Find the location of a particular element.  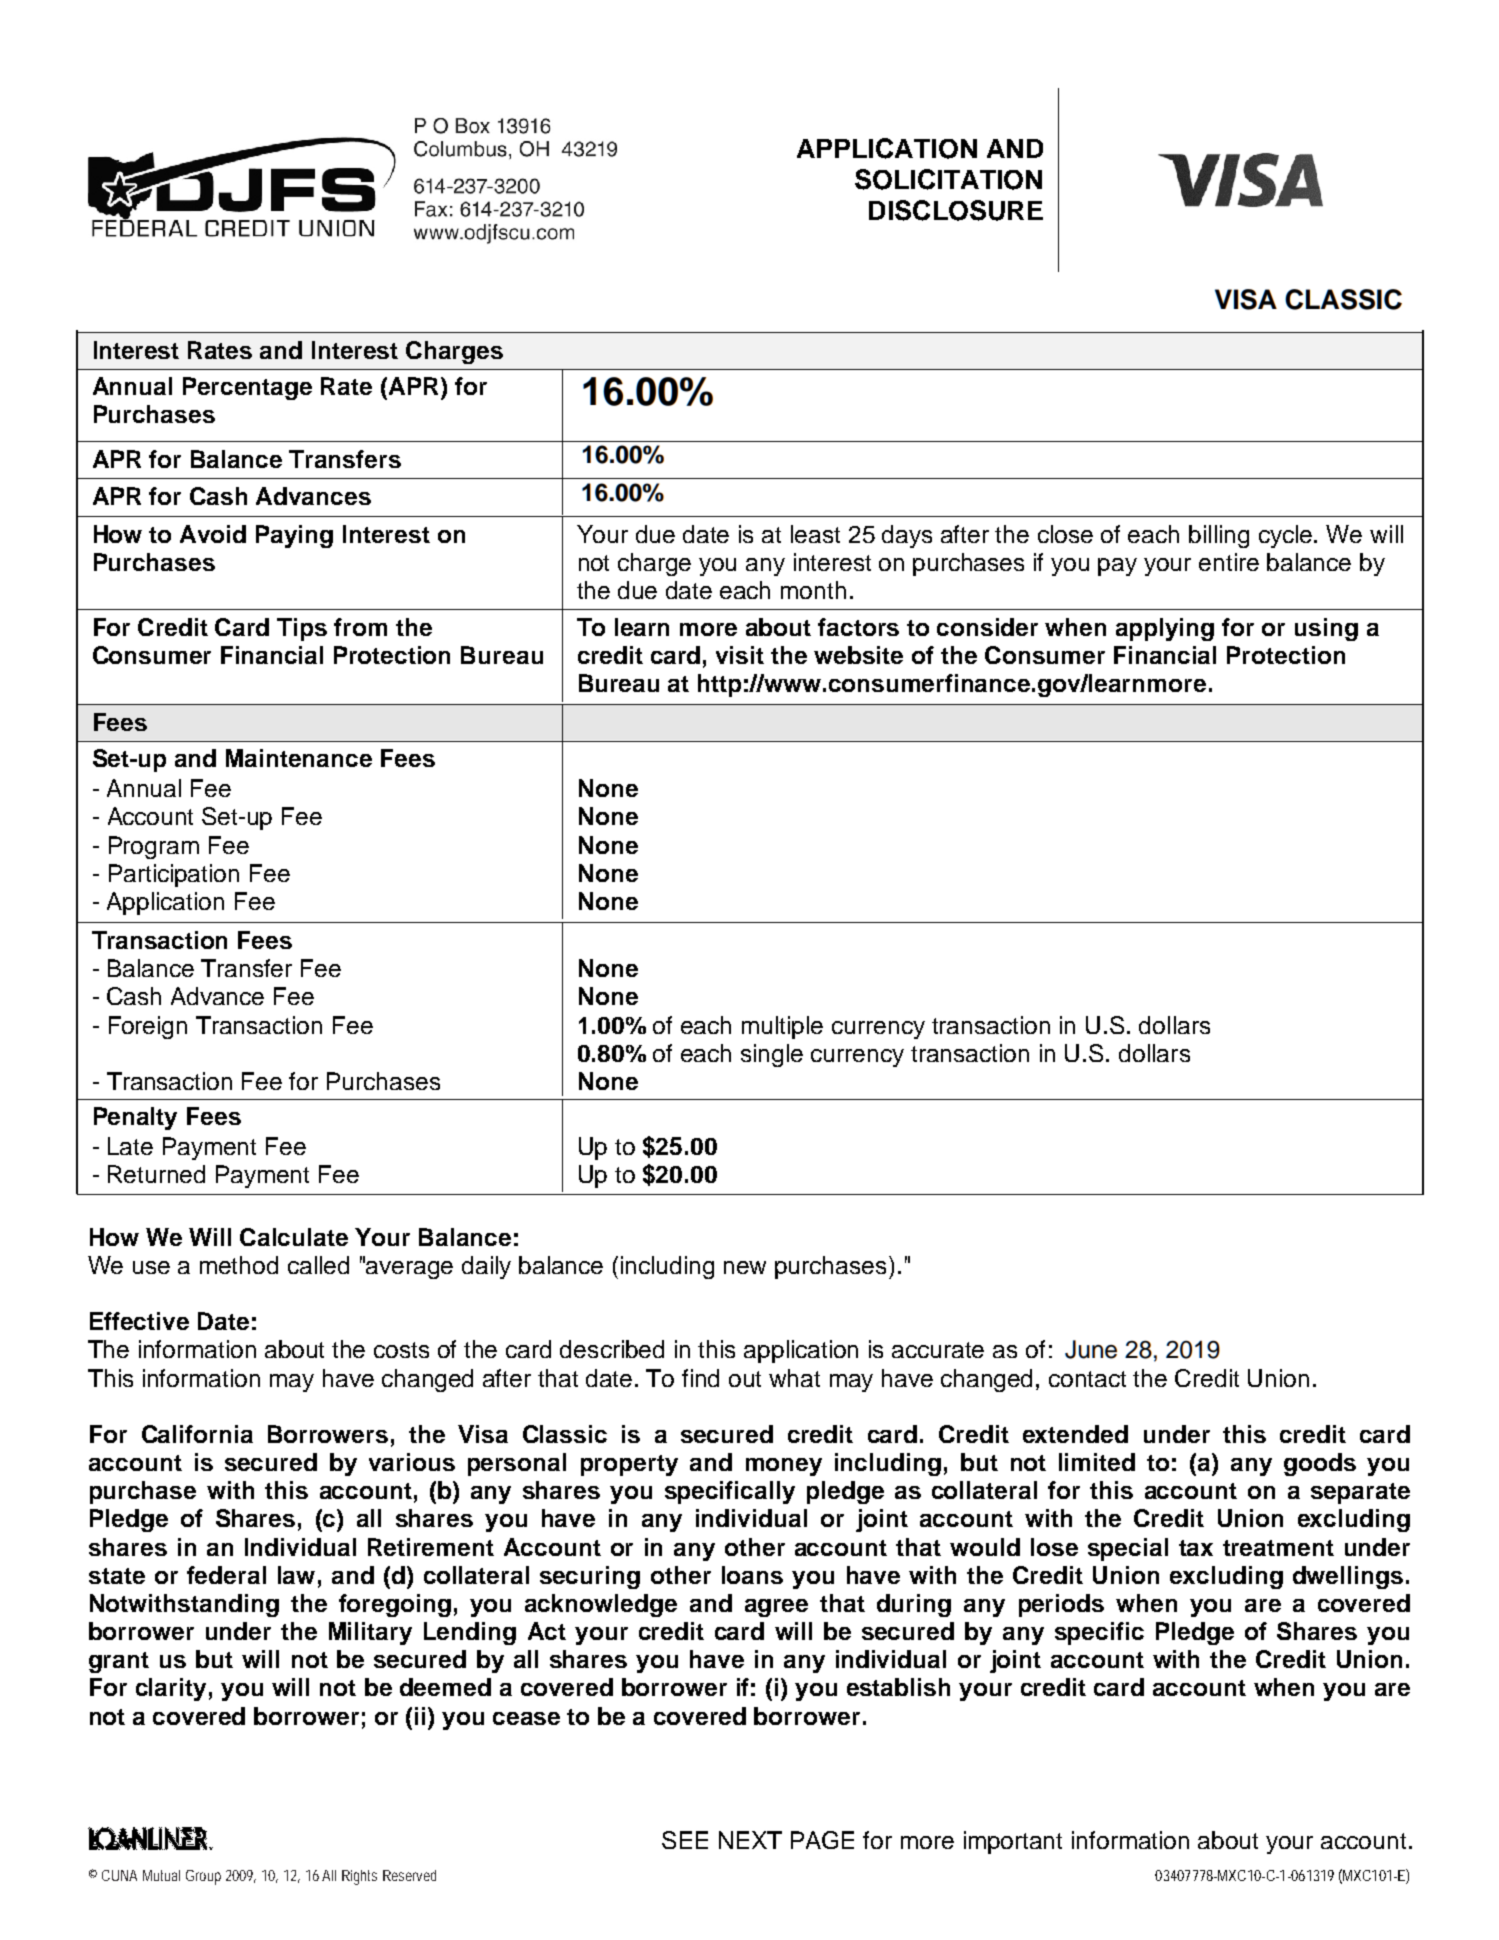

Maintenance is located at coordinates (299, 758).
